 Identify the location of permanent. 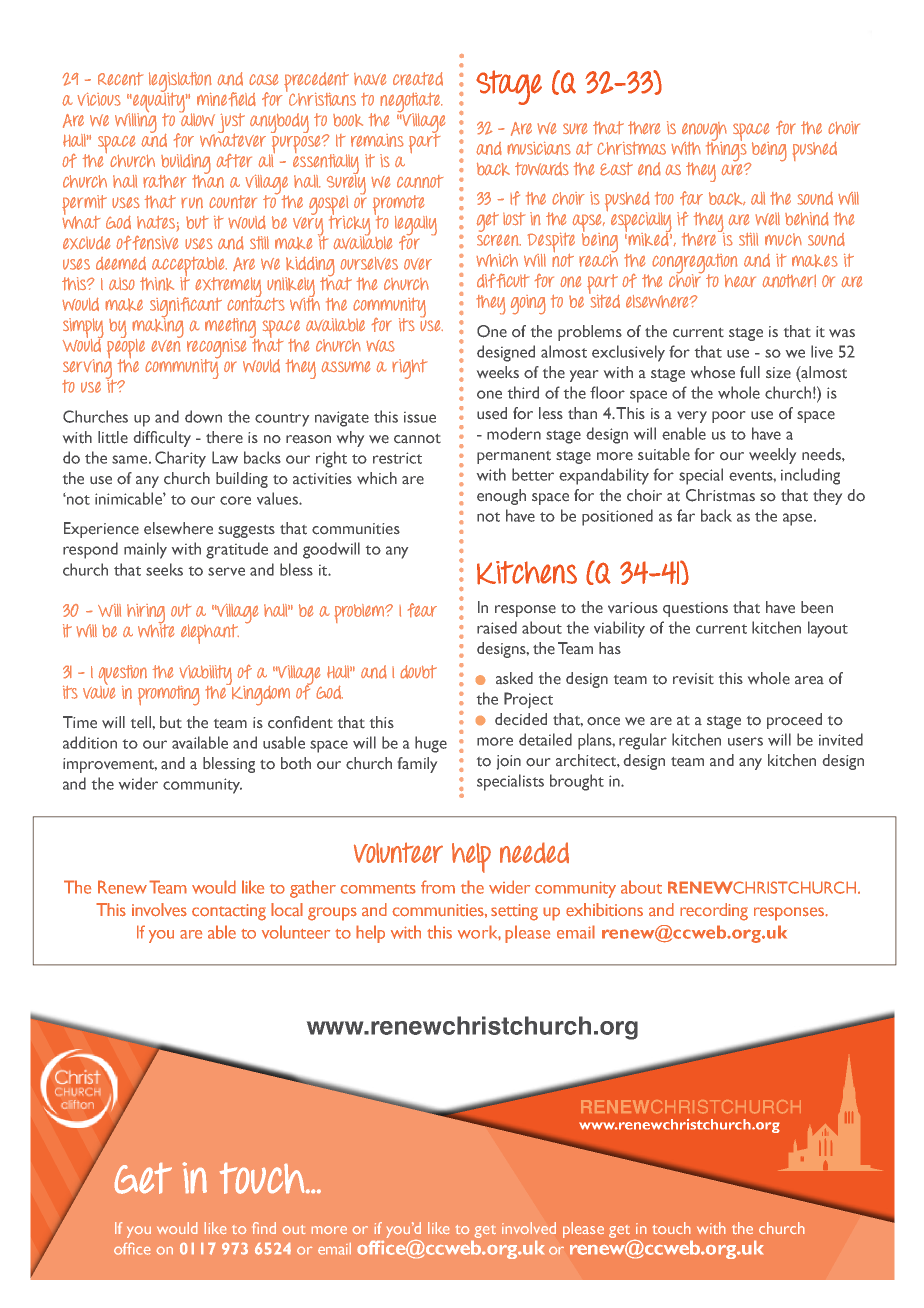
(514, 457).
